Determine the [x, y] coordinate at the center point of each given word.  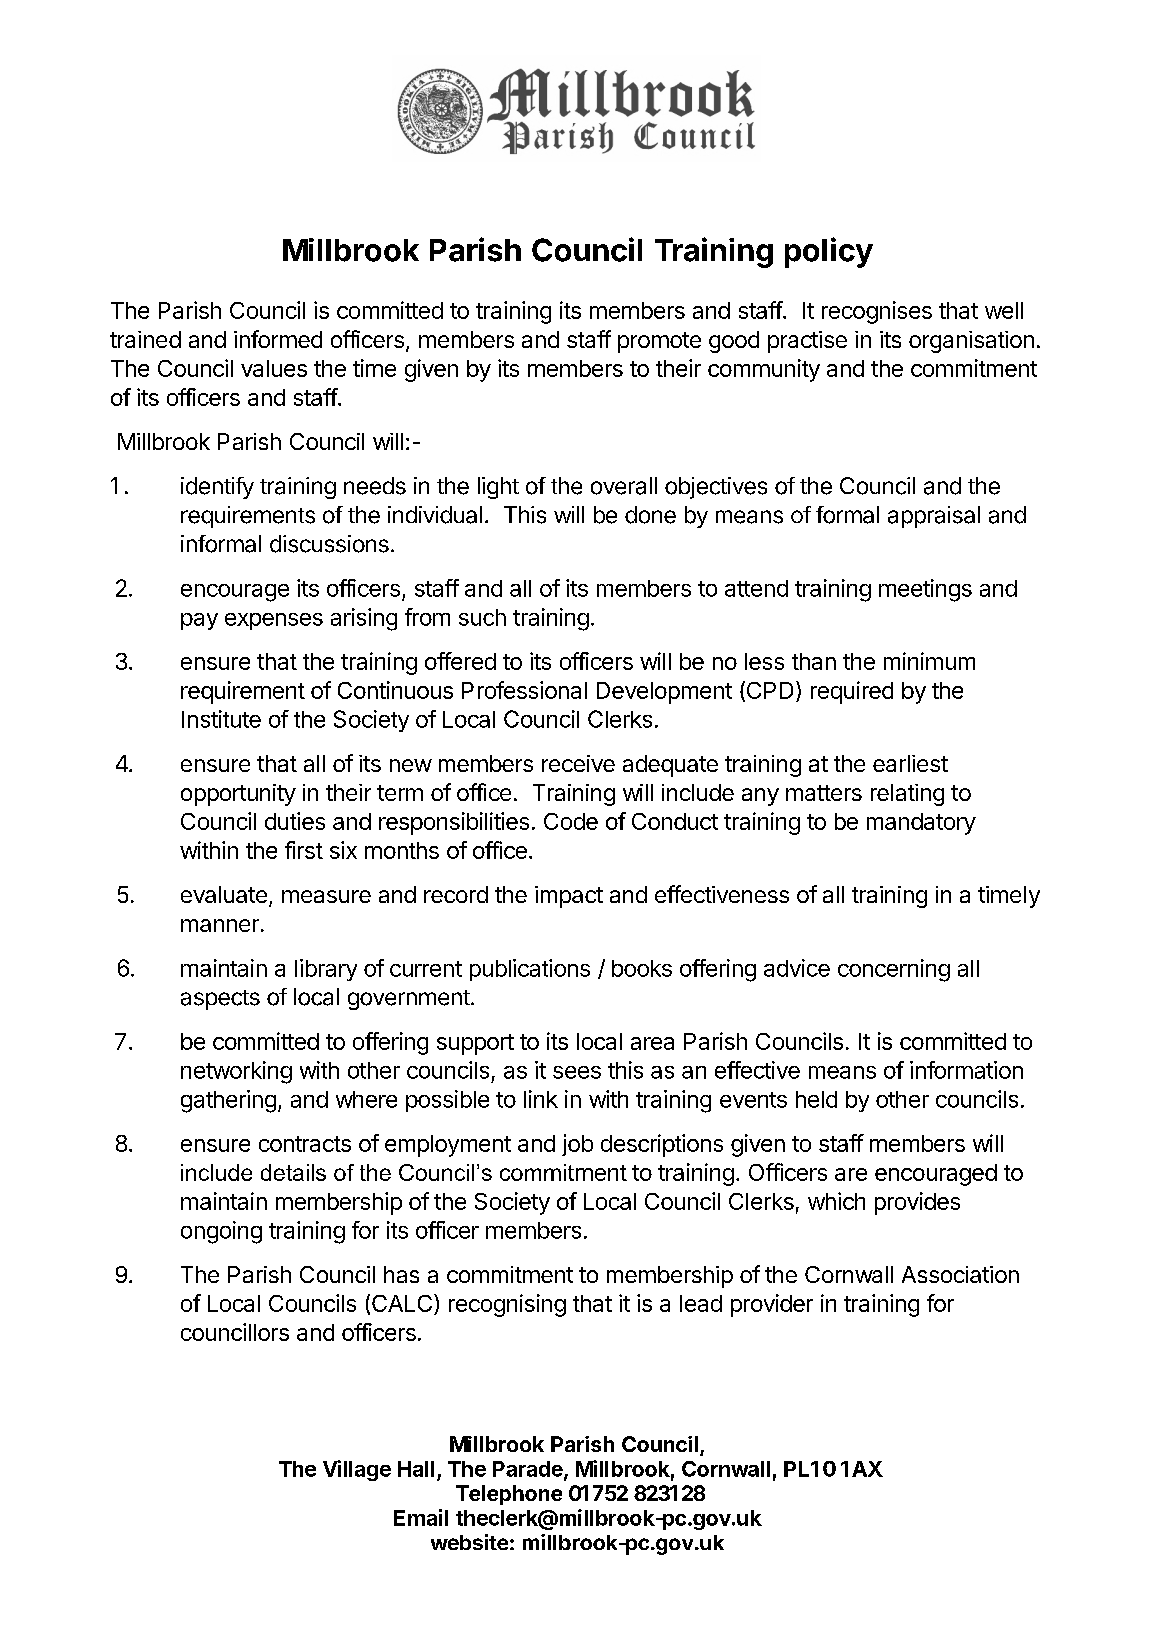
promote [659, 342]
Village [357, 1470]
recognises [877, 312]
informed [278, 339]
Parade [529, 1470]
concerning [894, 970]
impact [569, 897]
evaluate [224, 894]
